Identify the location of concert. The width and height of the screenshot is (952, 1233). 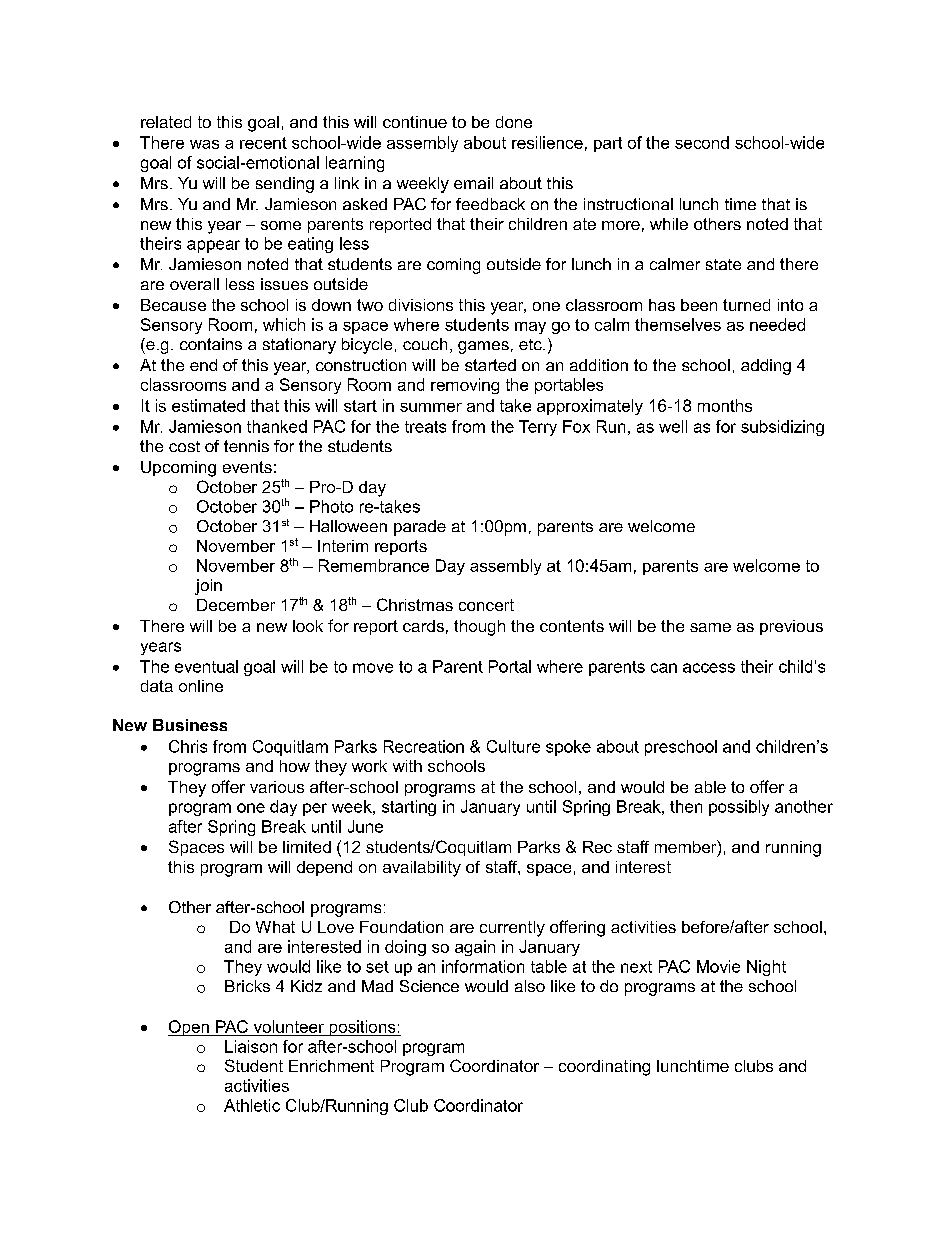
(486, 605).
